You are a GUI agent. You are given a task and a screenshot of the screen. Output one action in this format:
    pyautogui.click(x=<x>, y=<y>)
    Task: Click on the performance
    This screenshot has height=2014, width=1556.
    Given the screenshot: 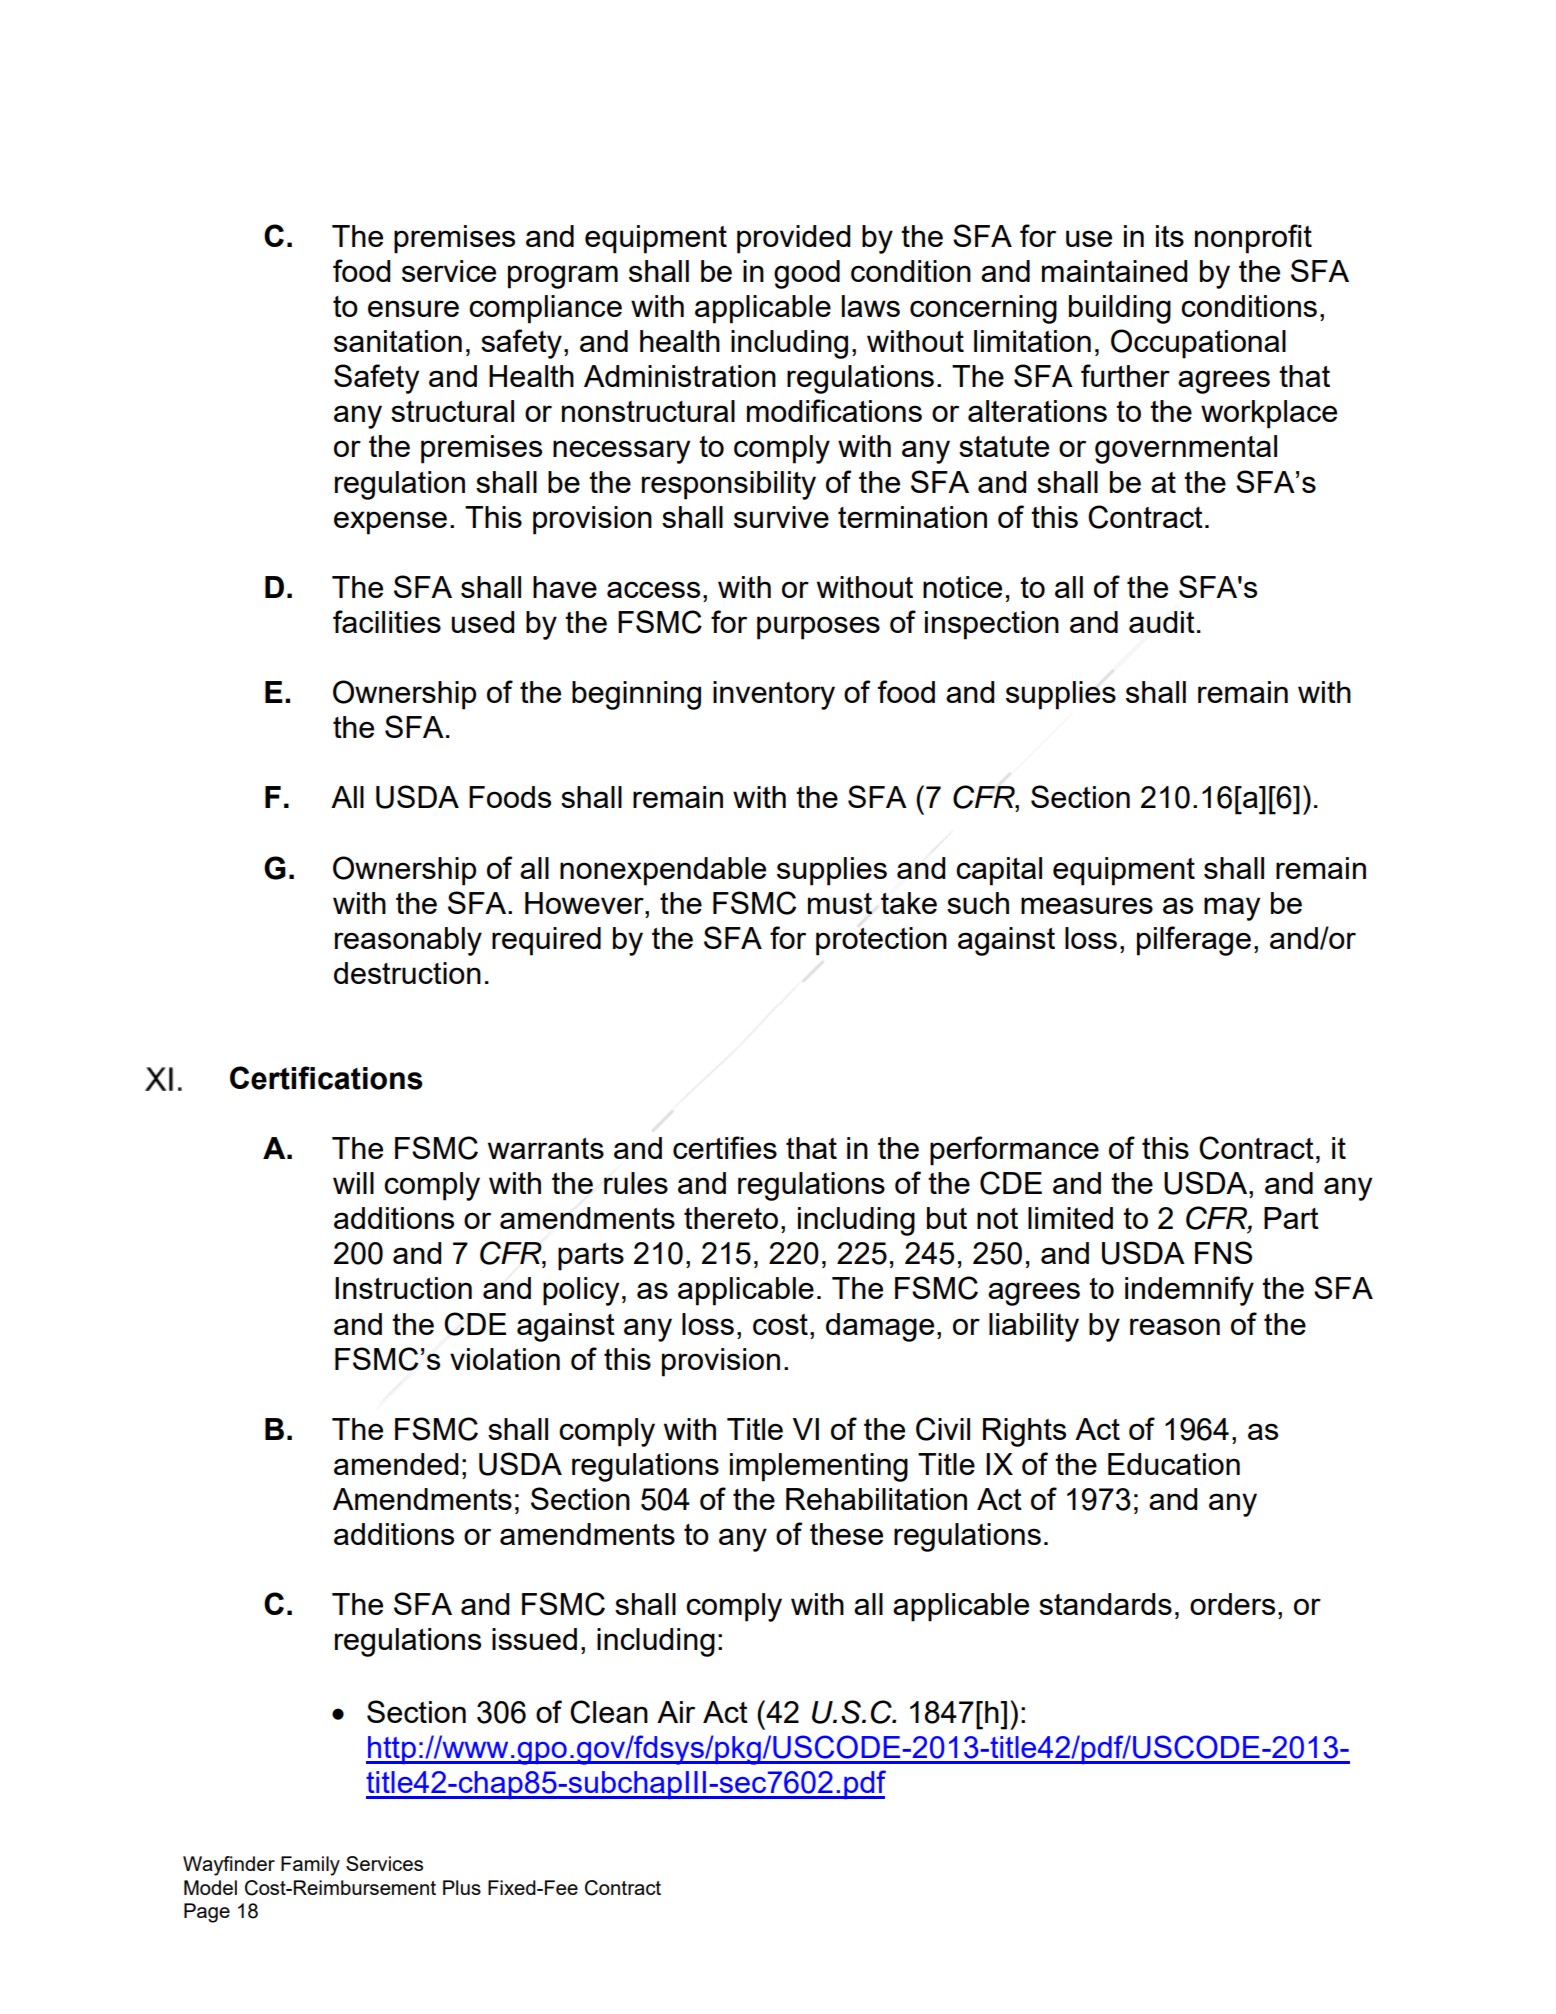 What is the action you would take?
    pyautogui.click(x=1014, y=1151)
